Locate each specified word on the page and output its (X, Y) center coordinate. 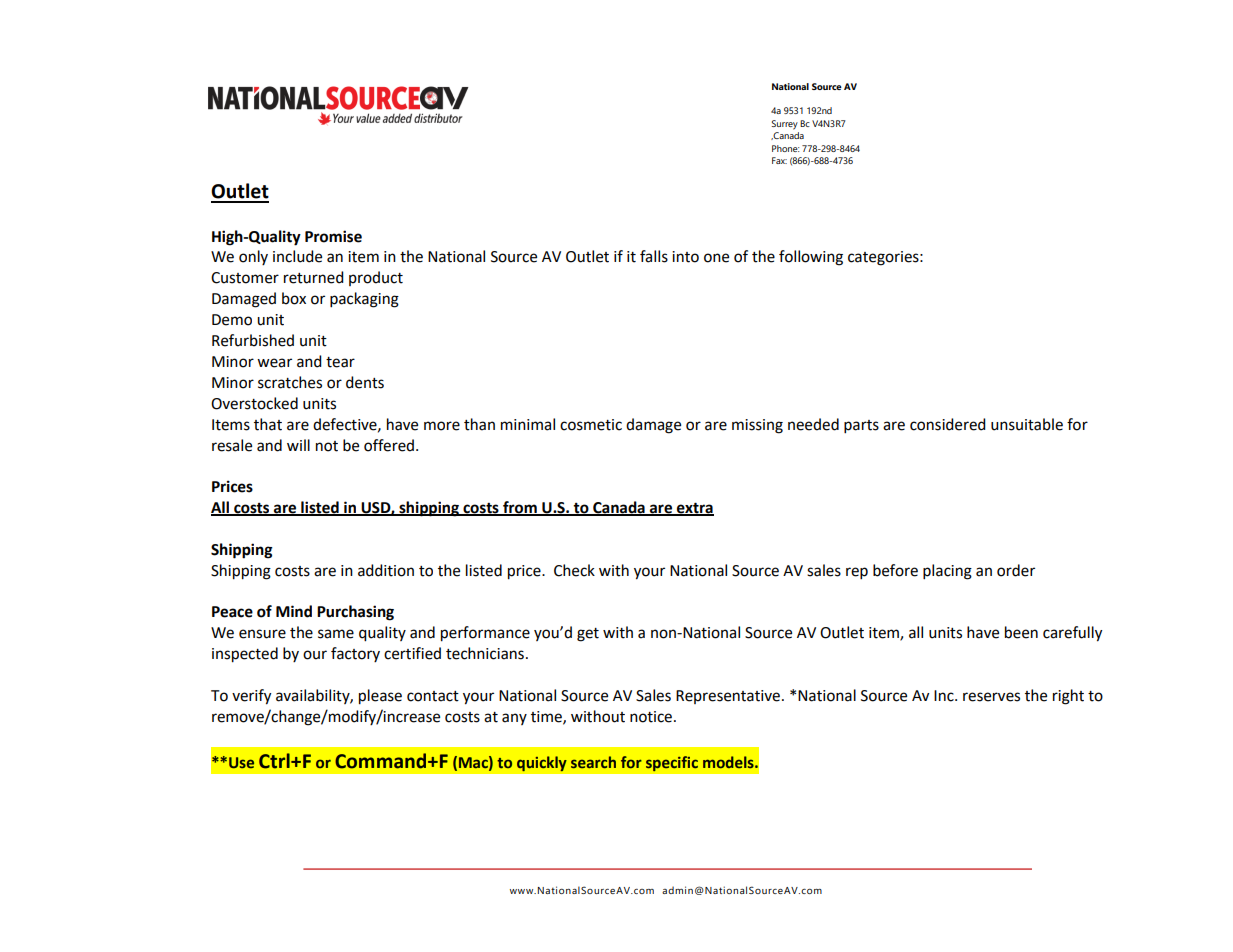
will (298, 445)
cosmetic (591, 425)
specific (672, 763)
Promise (333, 236)
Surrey (785, 125)
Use (241, 762)
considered (948, 424)
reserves (991, 697)
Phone (785, 148)
